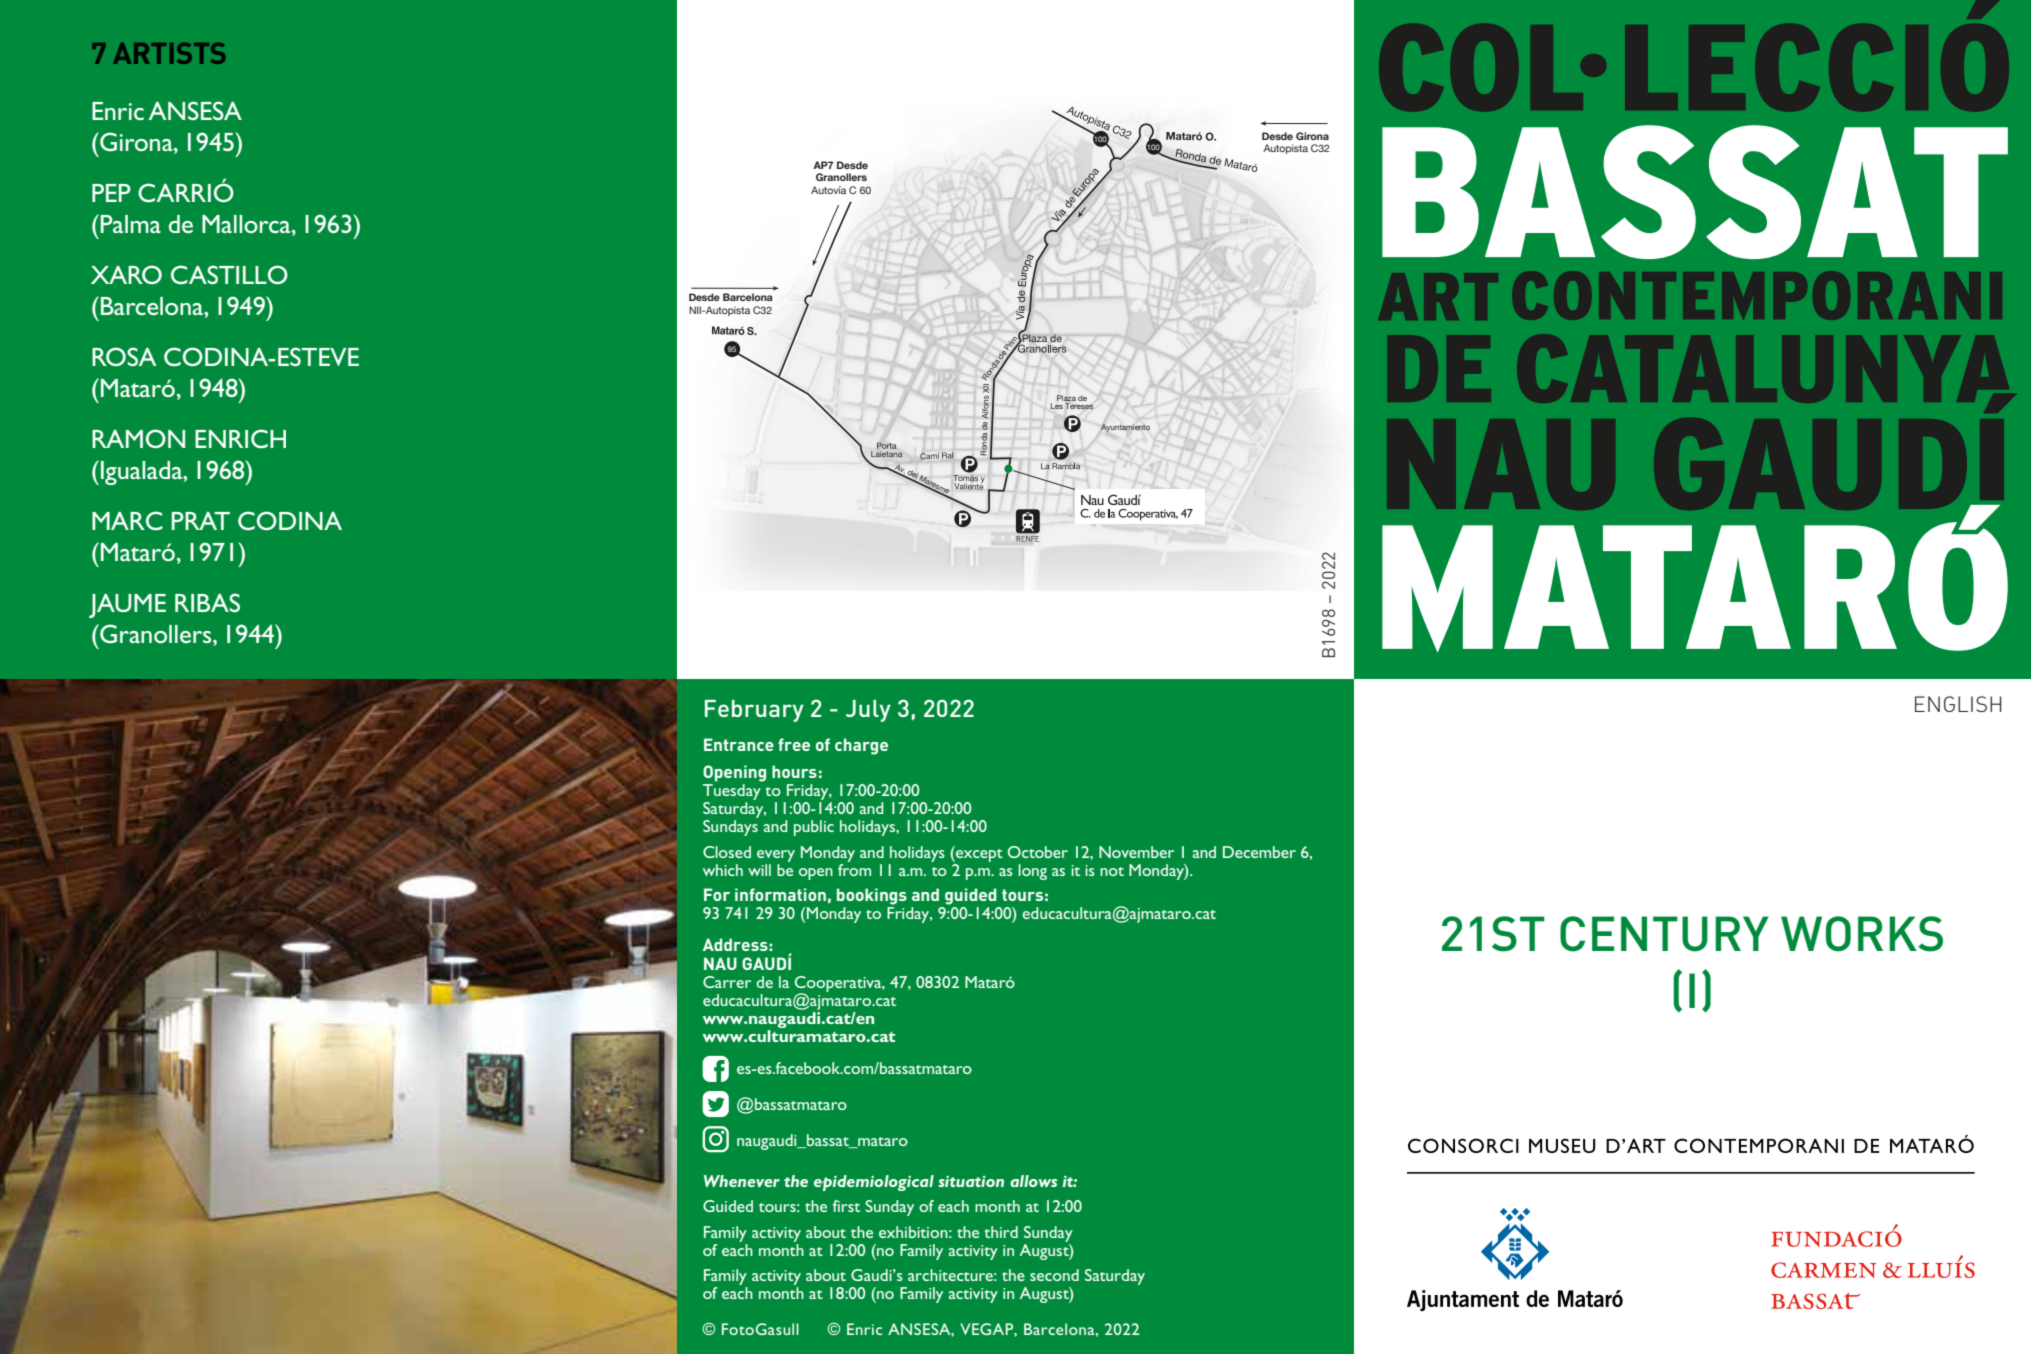  Describe the element at coordinates (201, 521) in the image. I see `PRAT` at that location.
